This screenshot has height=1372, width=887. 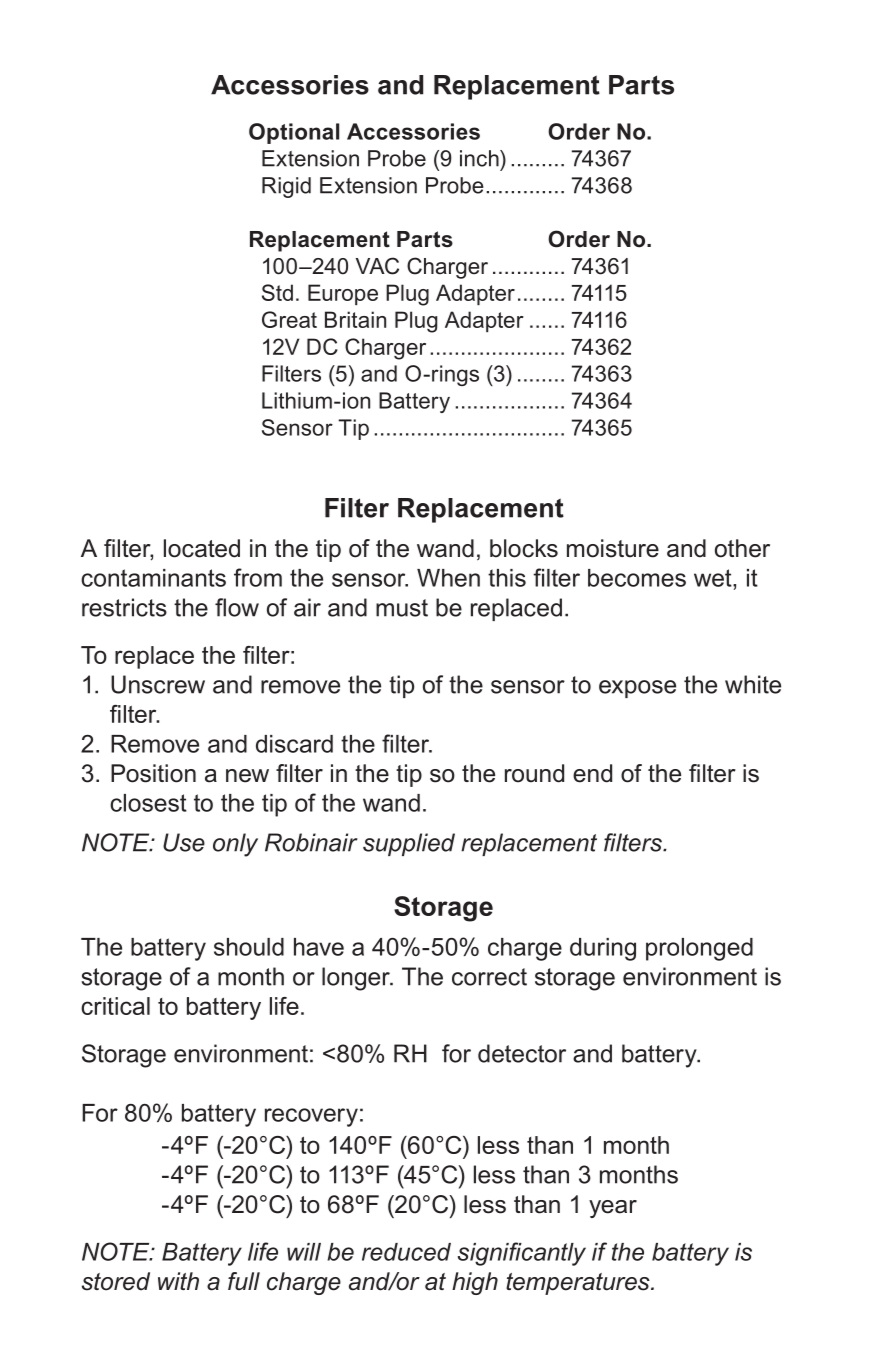 What do you see at coordinates (158, 684) in the screenshot?
I see `Unscrew` at bounding box center [158, 684].
